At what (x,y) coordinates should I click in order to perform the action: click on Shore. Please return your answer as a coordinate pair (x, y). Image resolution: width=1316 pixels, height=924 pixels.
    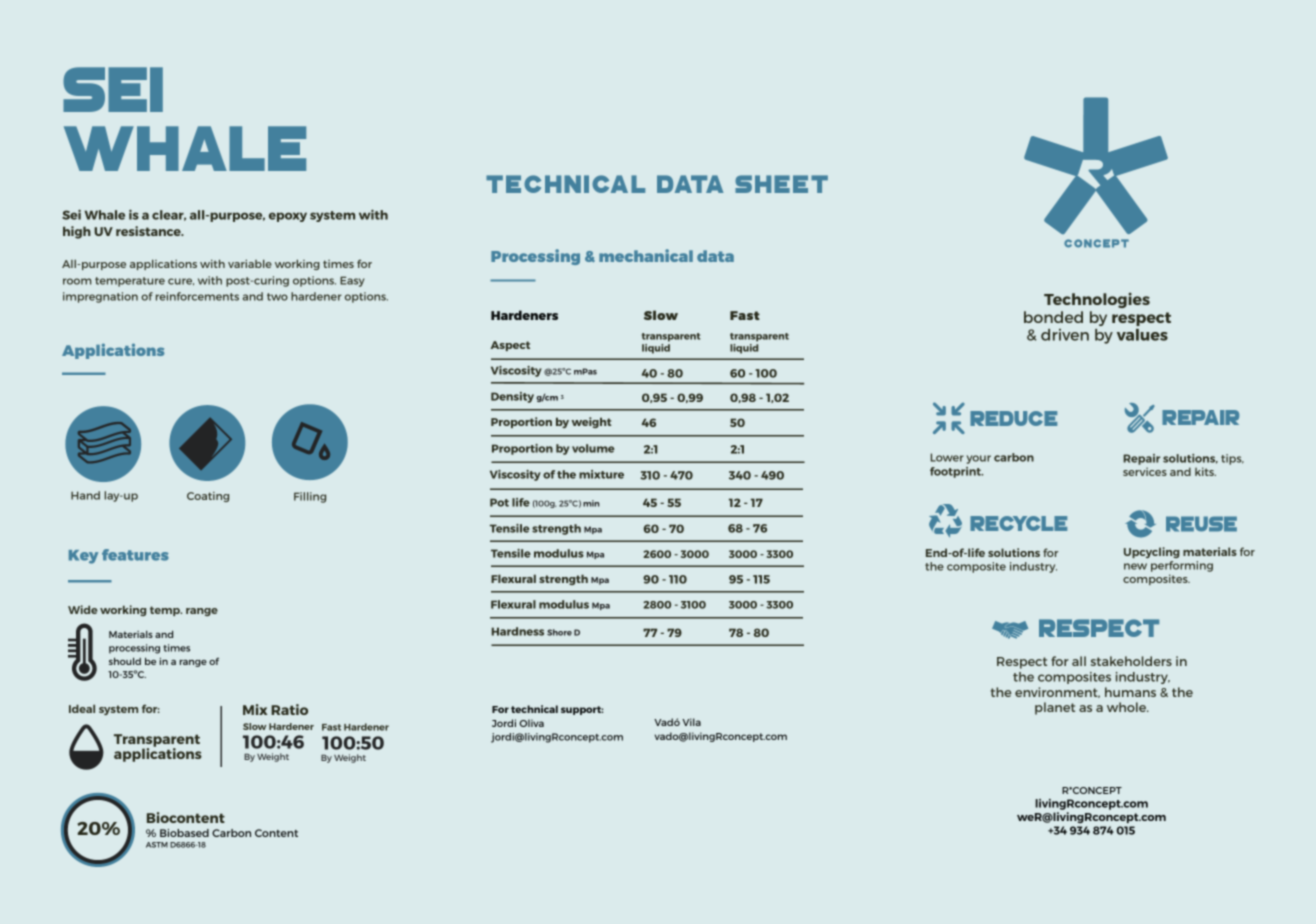
    Looking at the image, I should click on (559, 632).
